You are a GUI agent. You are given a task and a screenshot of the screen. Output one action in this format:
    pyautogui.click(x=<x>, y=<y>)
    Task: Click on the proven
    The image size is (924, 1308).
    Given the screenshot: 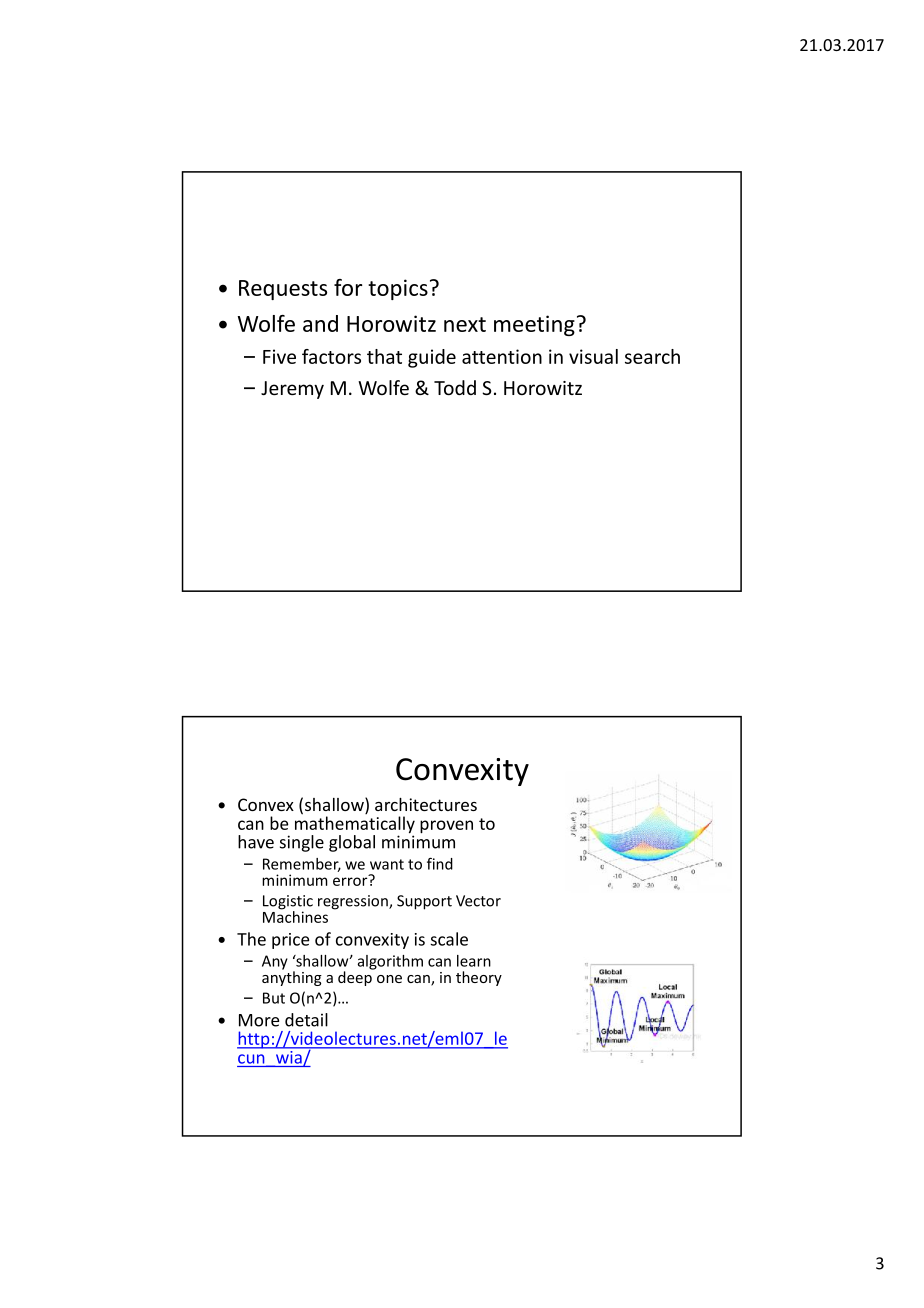 What is the action you would take?
    pyautogui.click(x=446, y=826)
